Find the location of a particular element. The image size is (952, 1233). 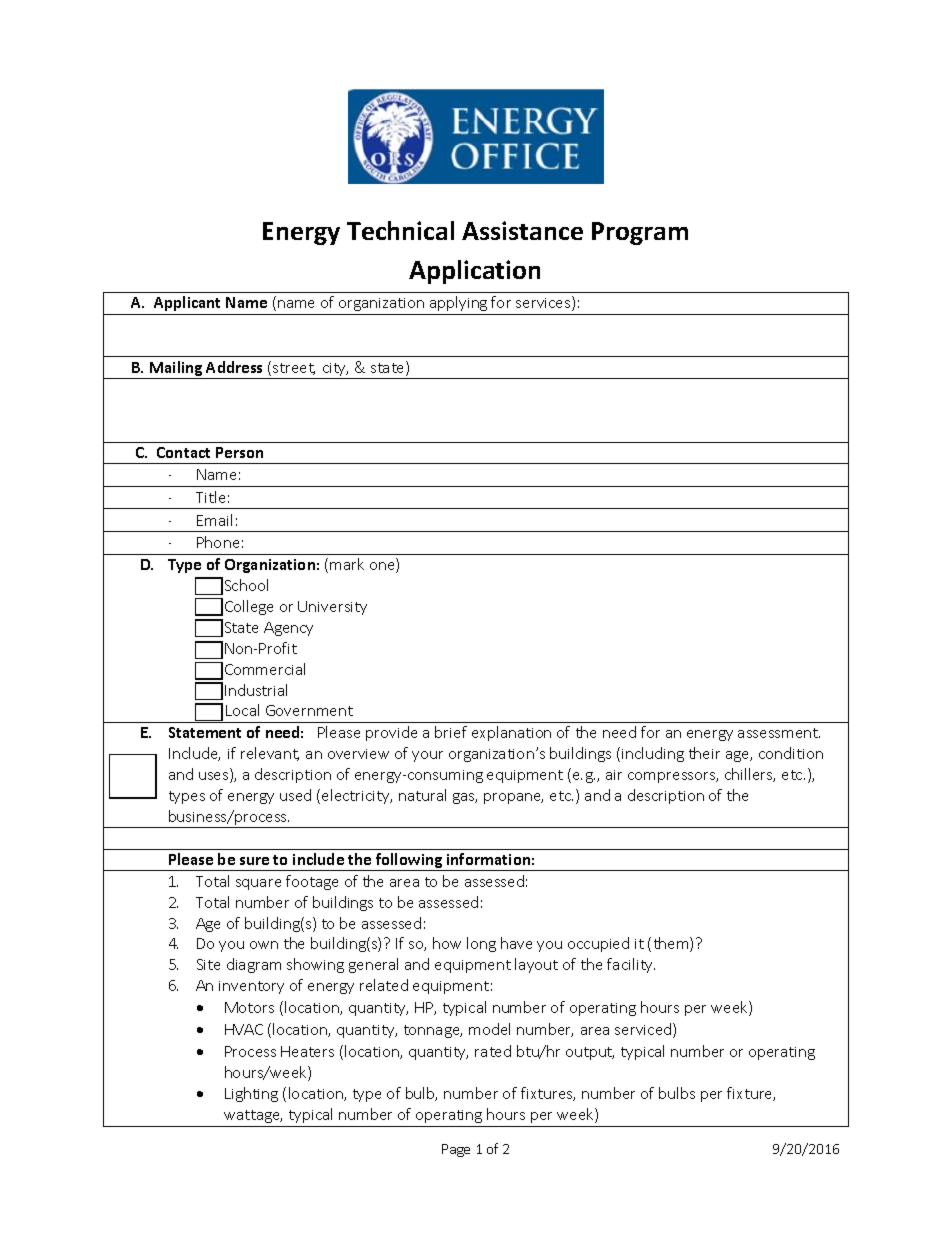

Application is located at coordinates (474, 272).
